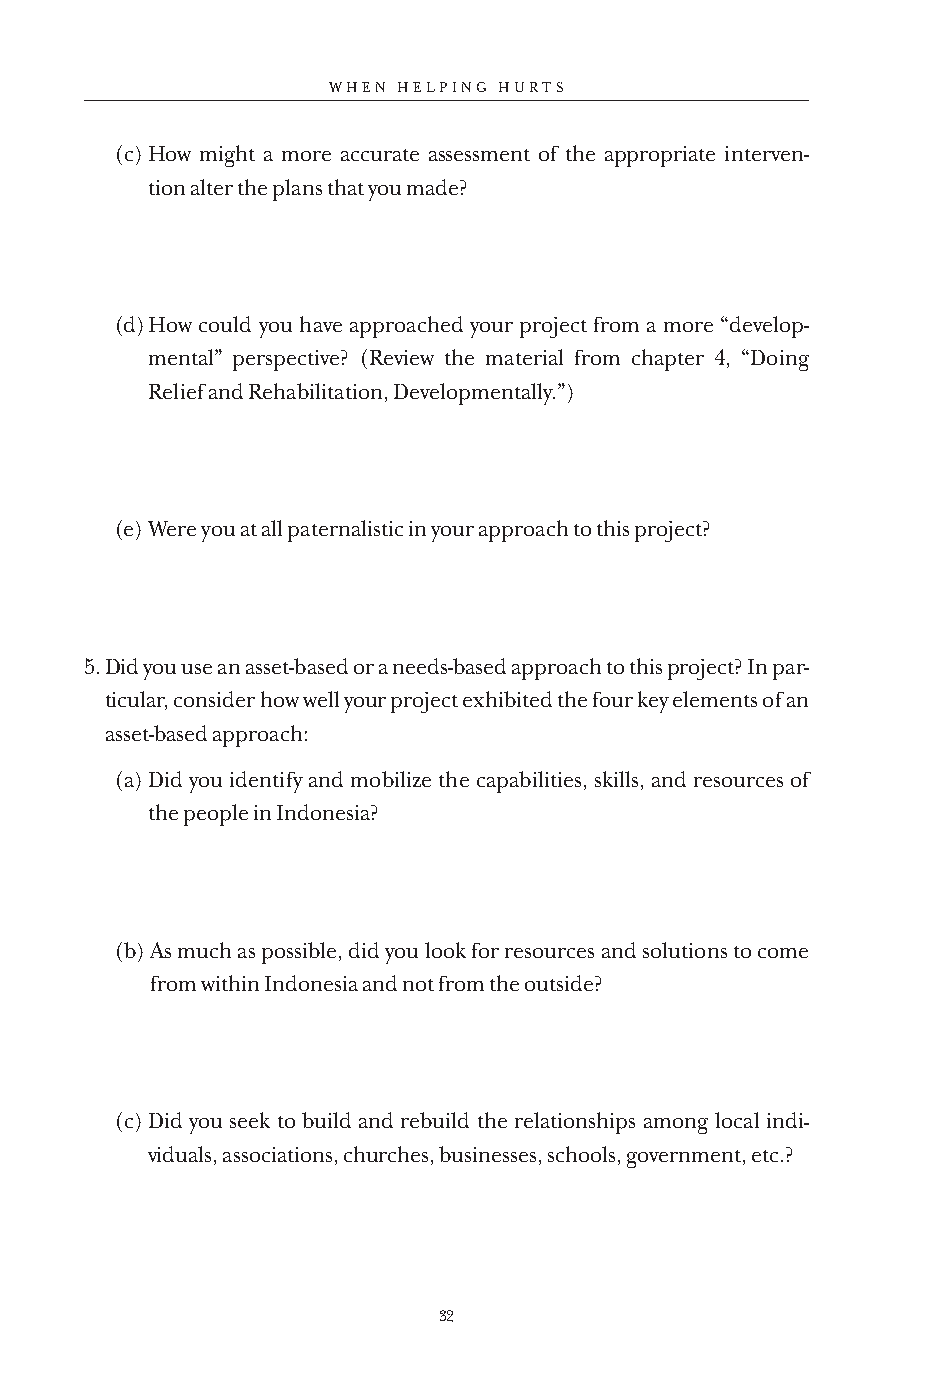 This screenshot has width=925, height=1388. Describe the element at coordinates (204, 950) in the screenshot. I see `much` at that location.
